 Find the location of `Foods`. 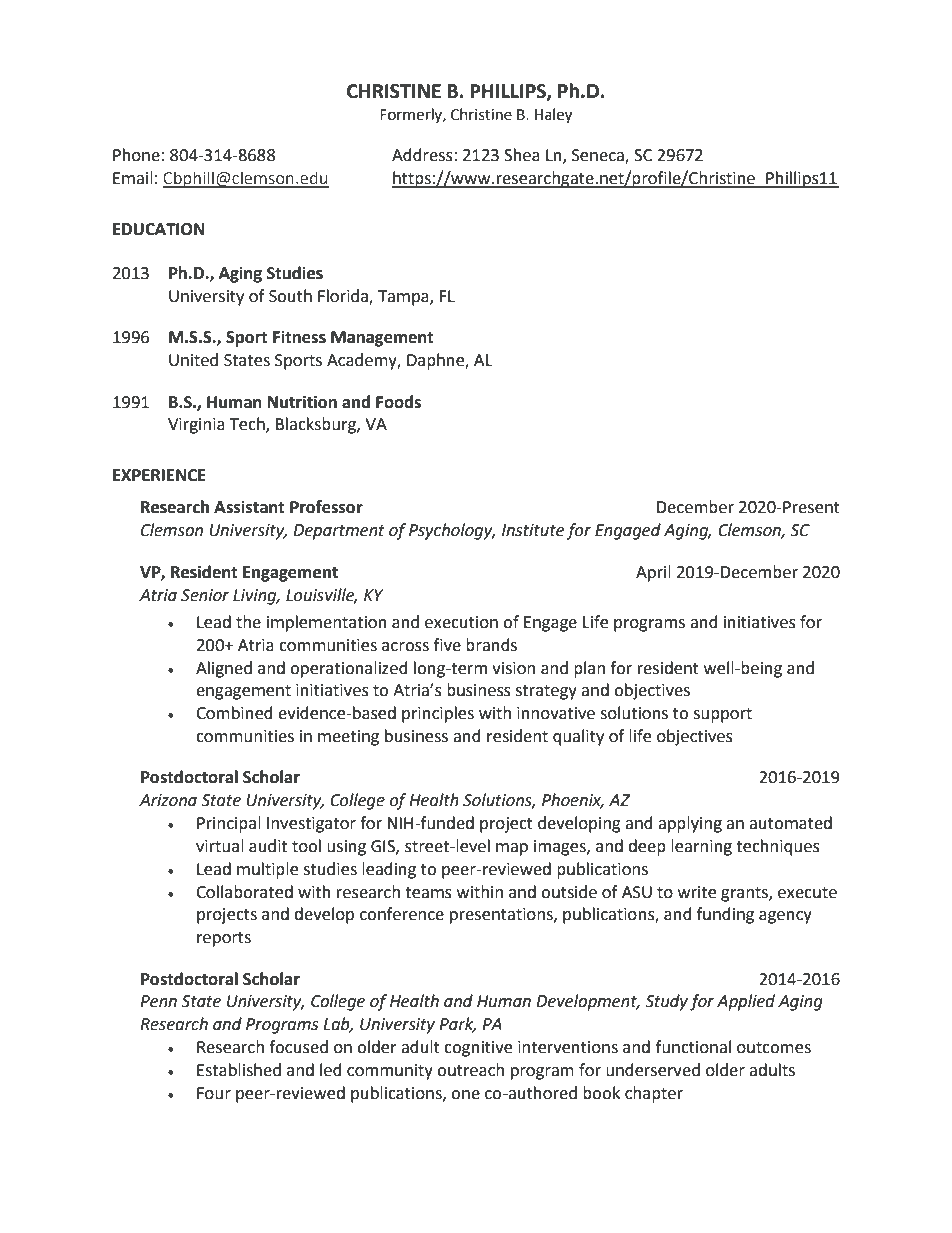

Foods is located at coordinates (398, 402).
